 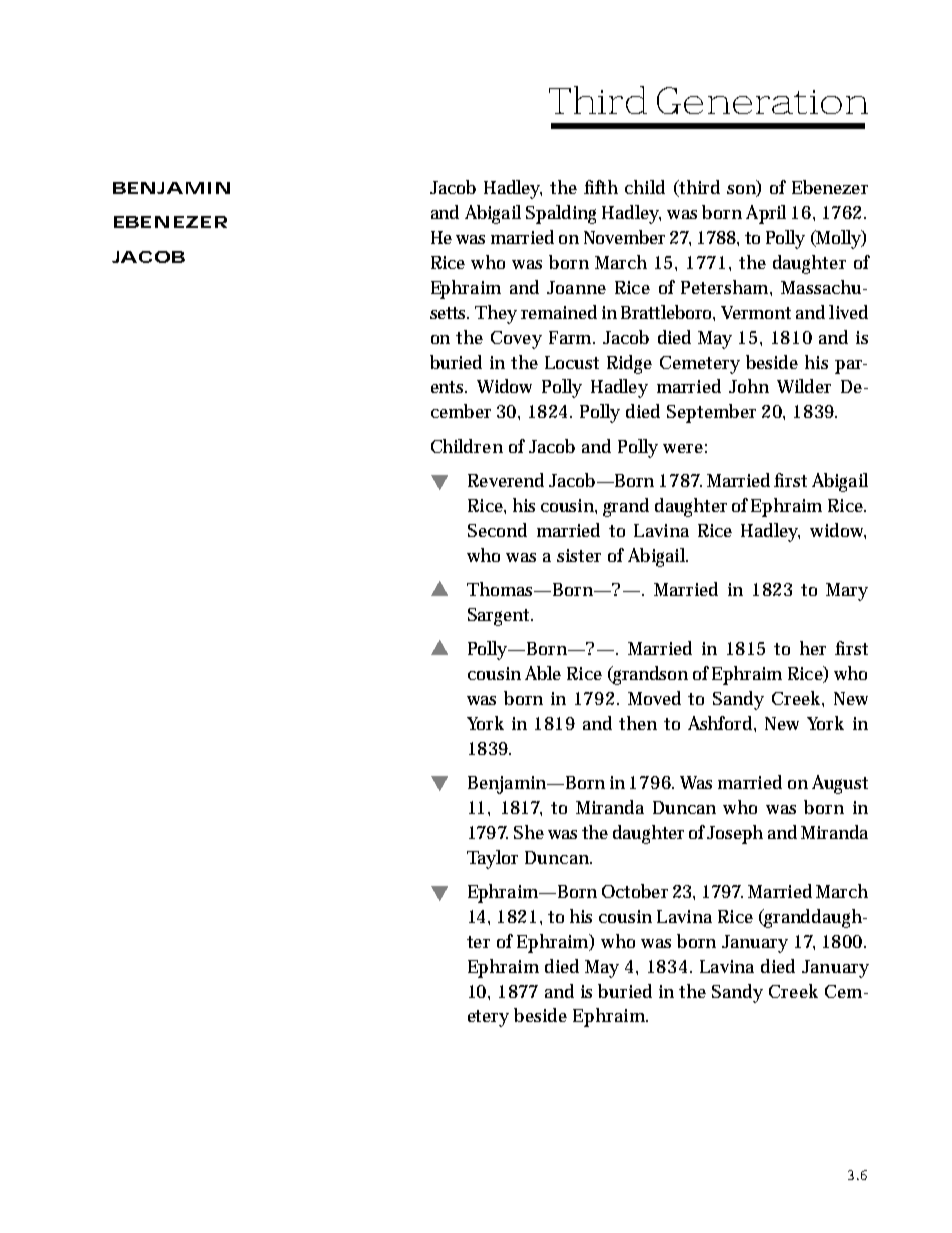 I want to click on Reverend, so click(x=506, y=480).
